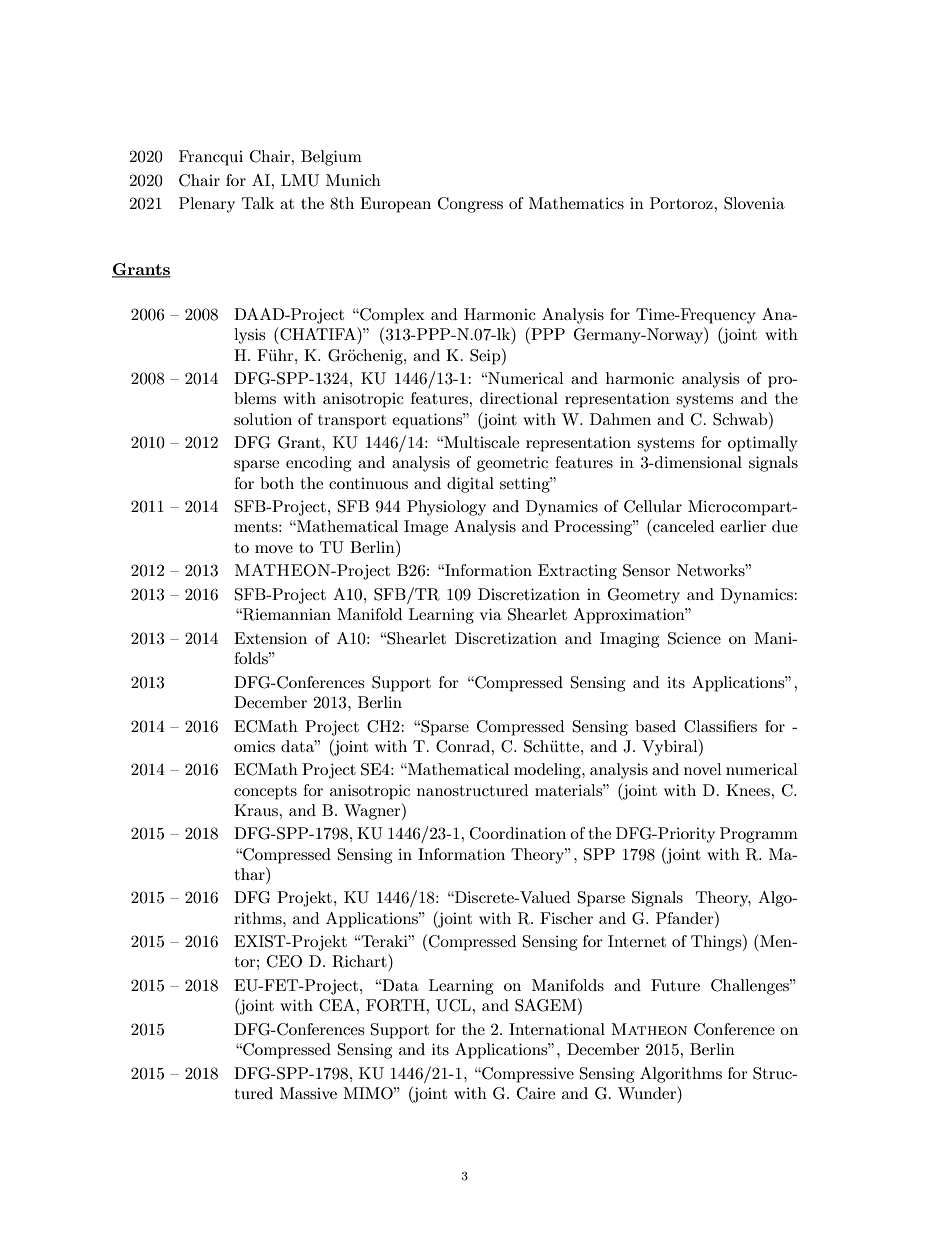 The image size is (952, 1233). Describe the element at coordinates (338, 1005) in the screenshot. I see `CEA` at that location.
